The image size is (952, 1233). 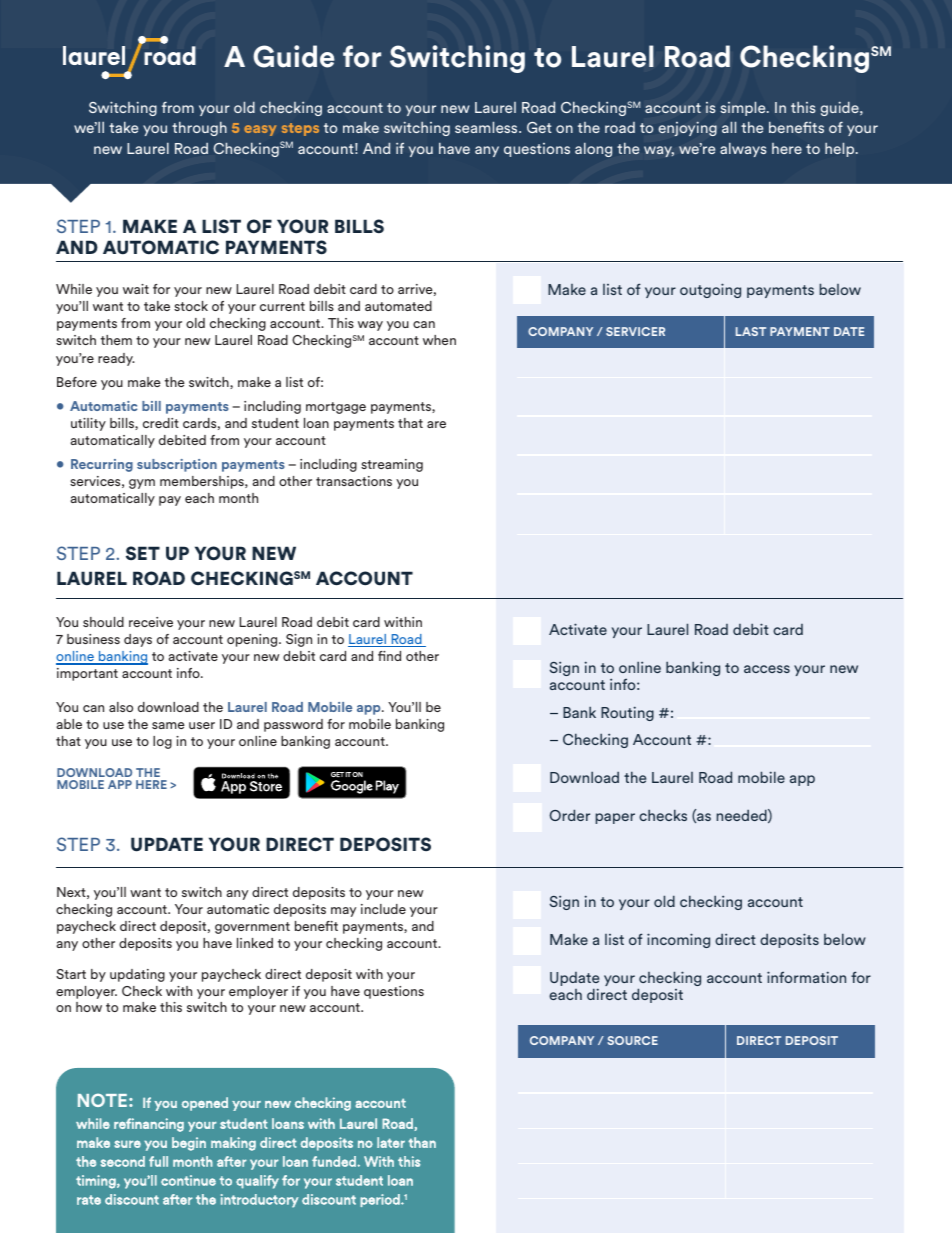 What do you see at coordinates (751, 331) in the screenshot?
I see `LAST` at bounding box center [751, 331].
